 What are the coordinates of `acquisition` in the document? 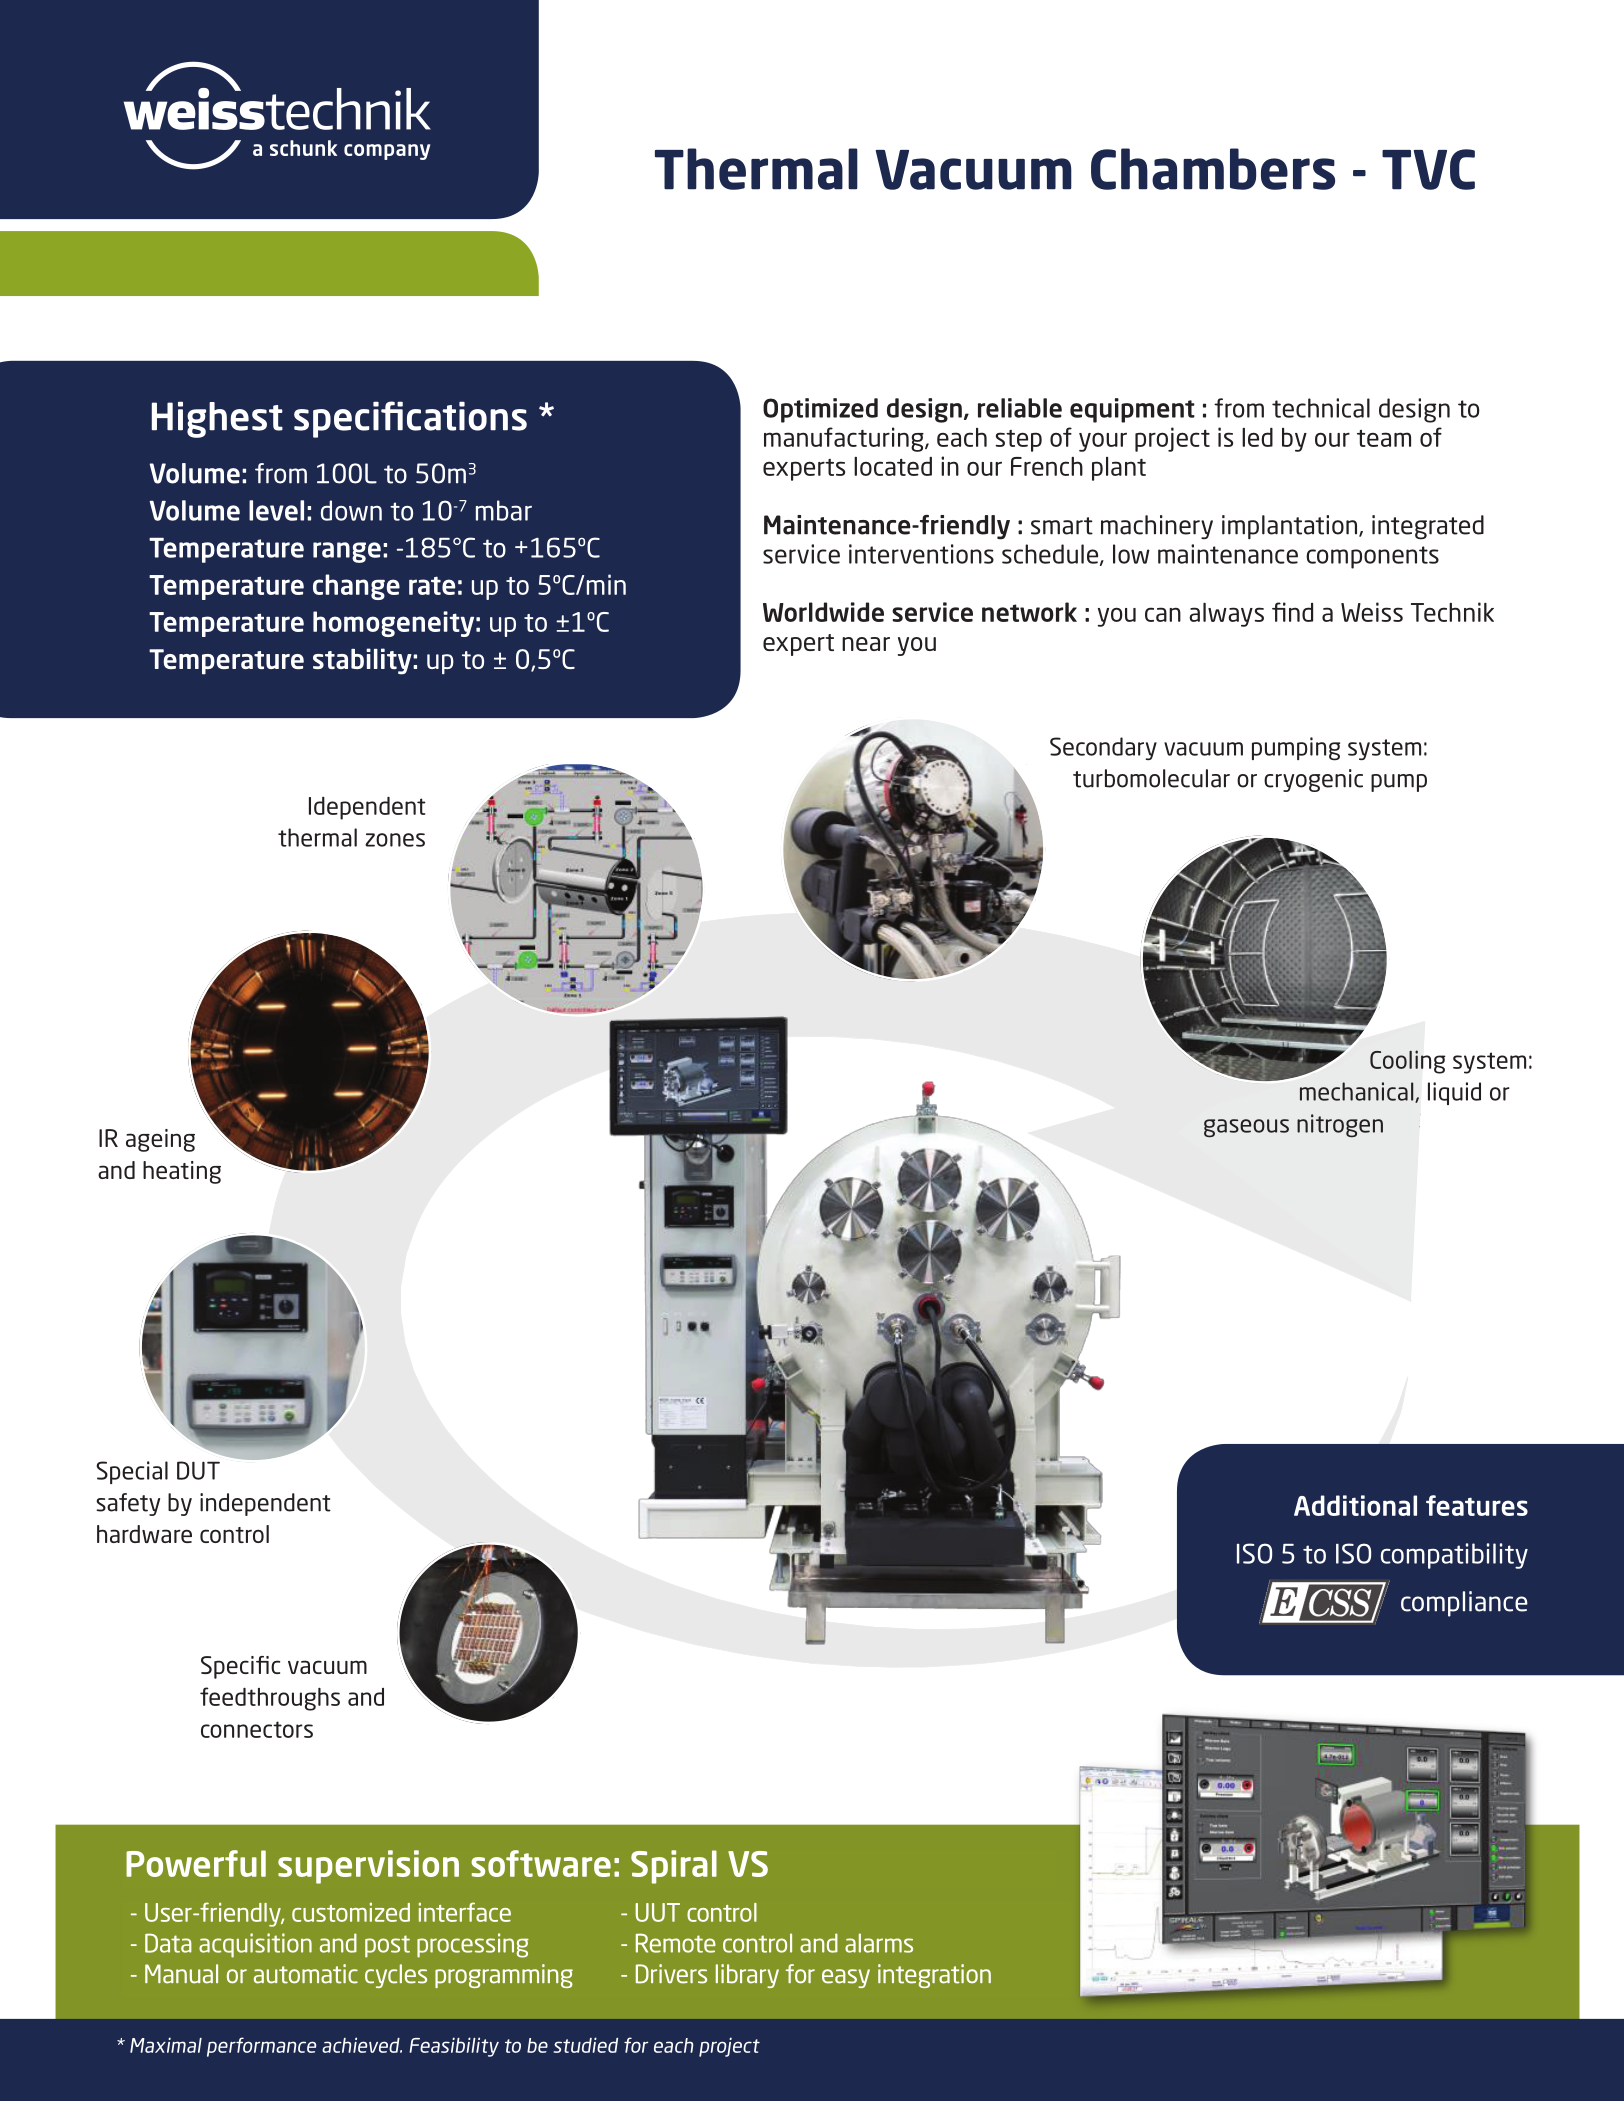 It's located at (255, 1945).
